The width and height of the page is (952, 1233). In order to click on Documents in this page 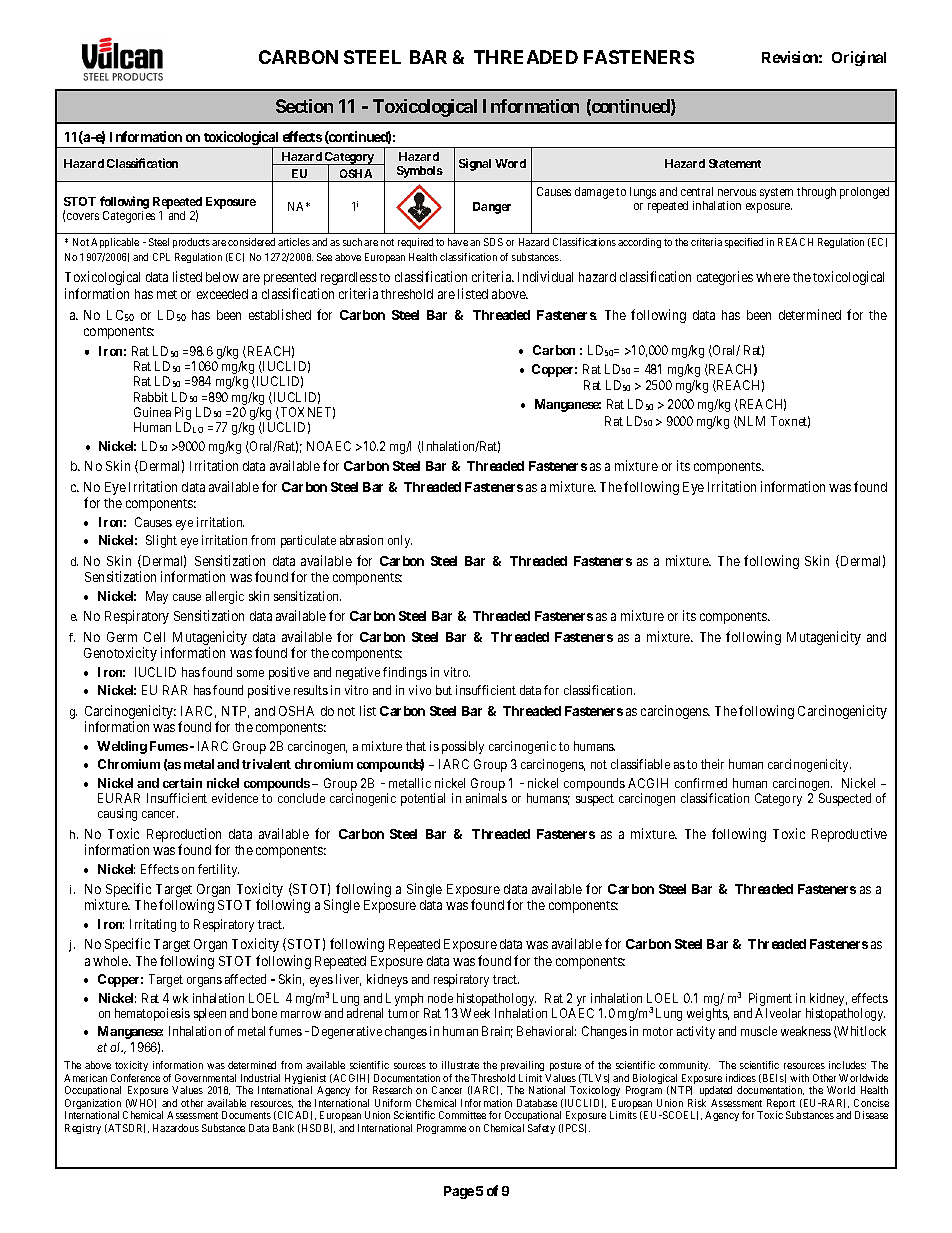, I will do `click(246, 1115)`.
